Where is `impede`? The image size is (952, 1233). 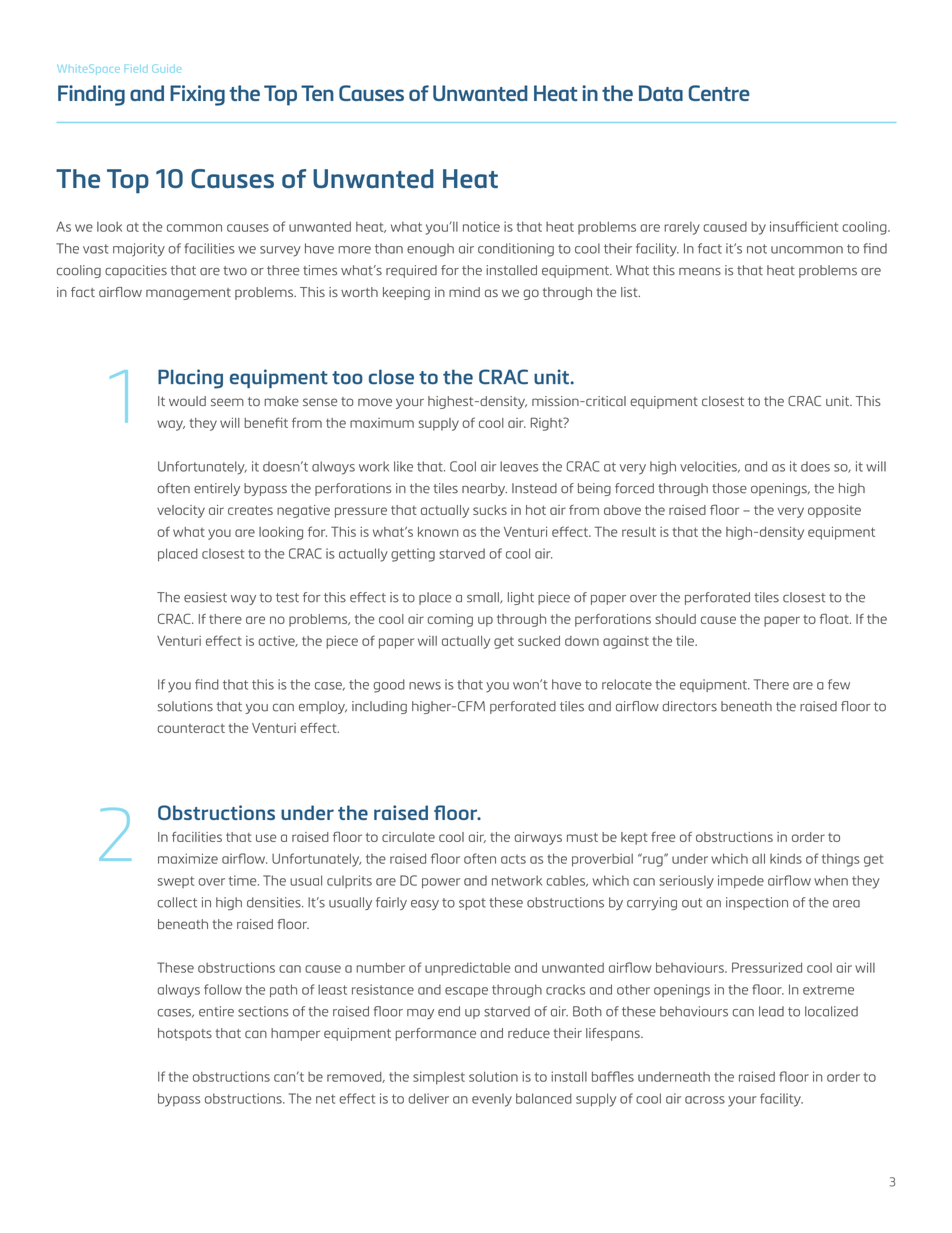
impede is located at coordinates (741, 881).
